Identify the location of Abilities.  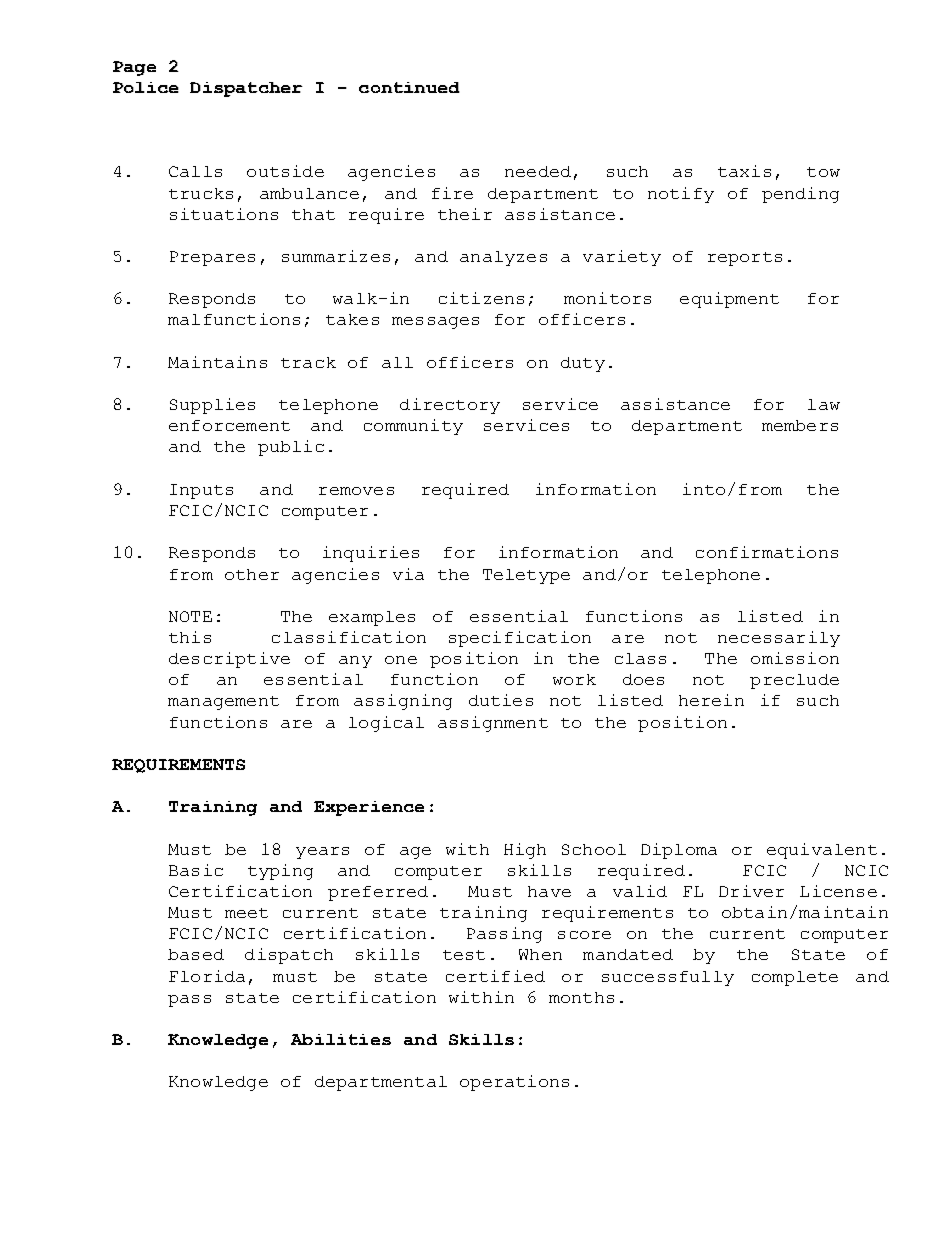
(341, 1039).
